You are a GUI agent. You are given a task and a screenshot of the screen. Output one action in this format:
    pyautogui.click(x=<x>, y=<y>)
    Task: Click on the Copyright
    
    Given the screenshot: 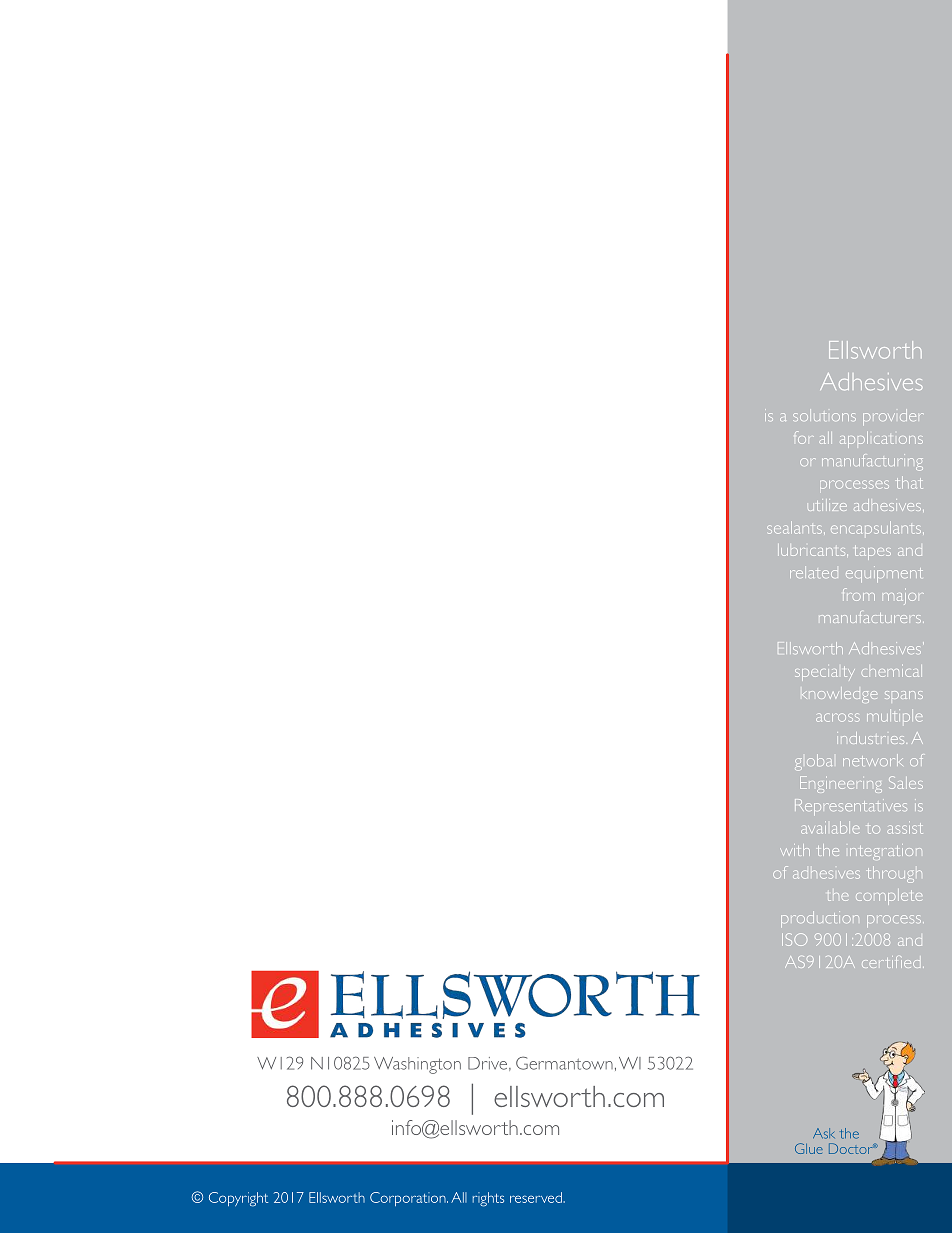 What is the action you would take?
    pyautogui.click(x=238, y=1199)
